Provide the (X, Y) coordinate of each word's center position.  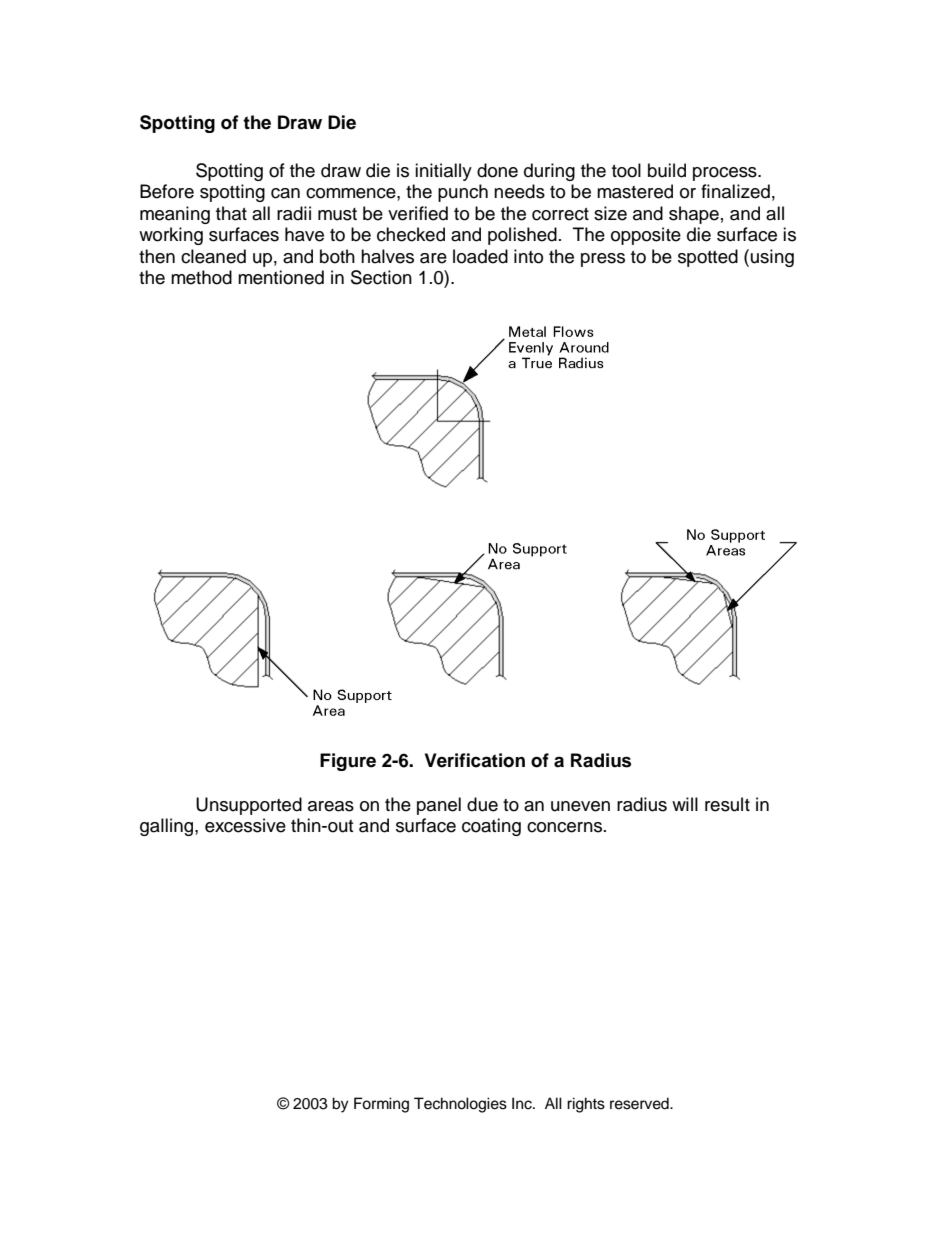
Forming (381, 1105)
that (231, 213)
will (685, 804)
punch (463, 193)
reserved (640, 1103)
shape (694, 215)
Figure (348, 762)
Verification (475, 760)
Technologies (460, 1105)
